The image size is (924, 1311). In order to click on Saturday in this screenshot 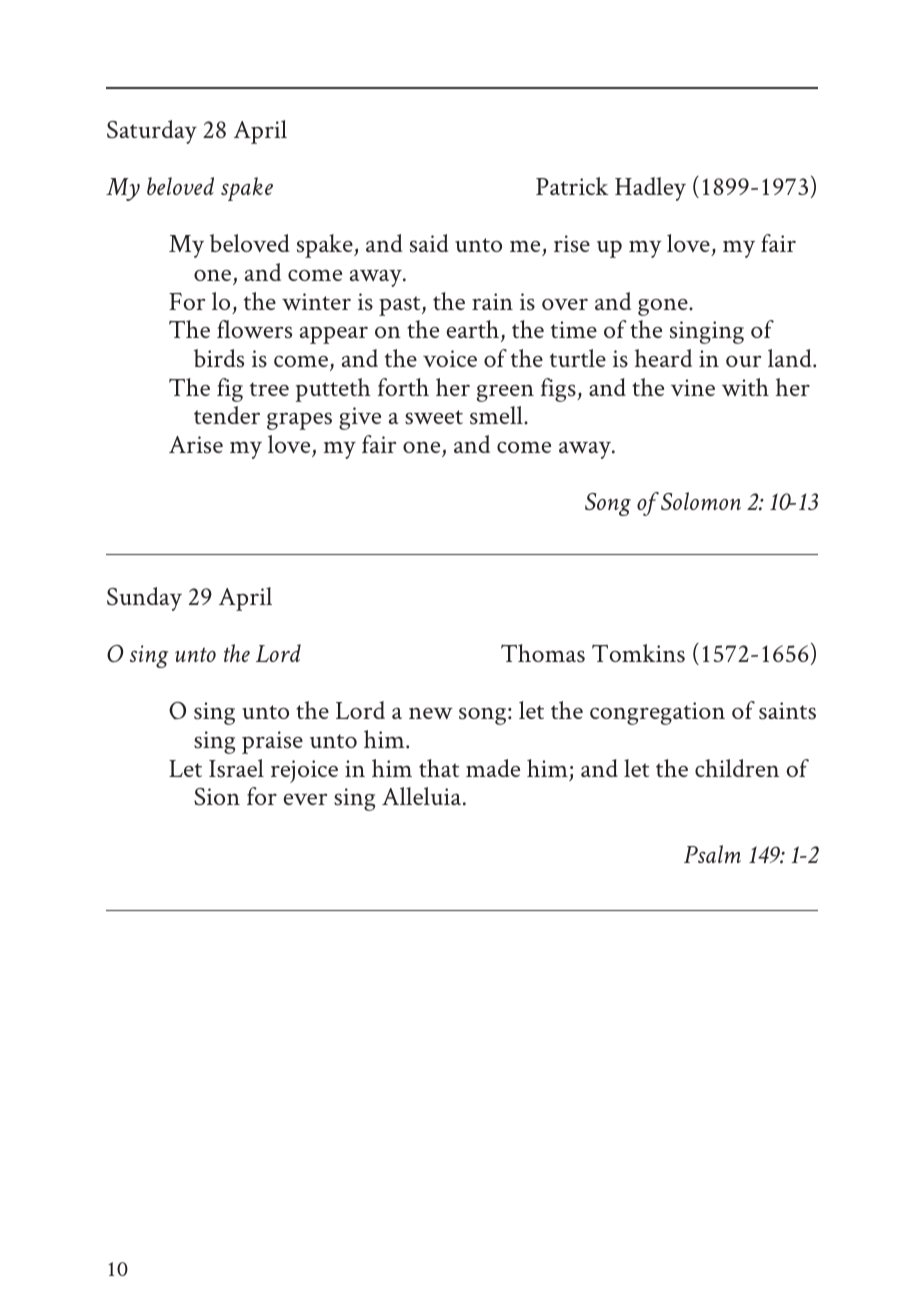, I will do `click(152, 132)`.
